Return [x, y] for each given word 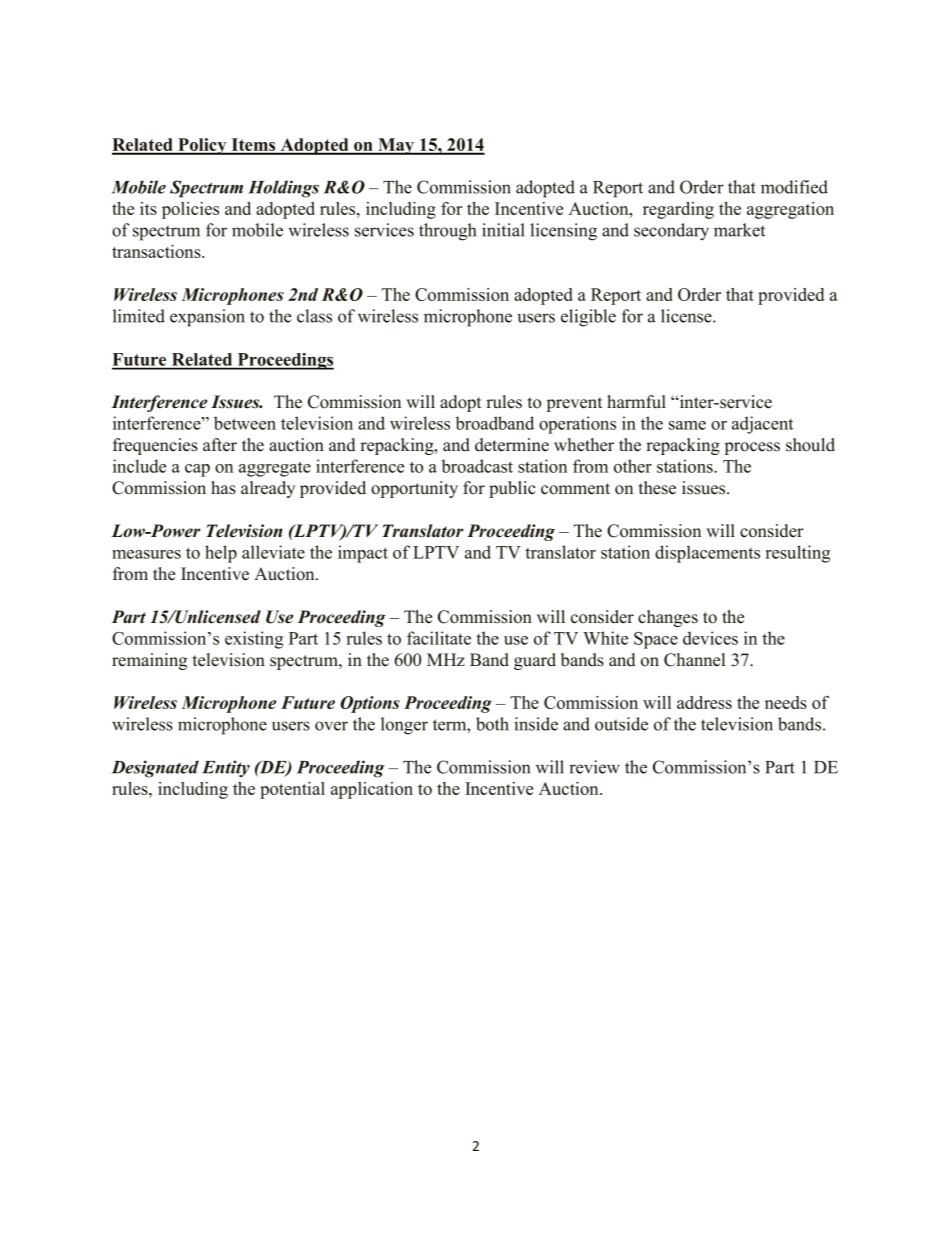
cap [197, 470]
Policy [202, 146]
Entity [226, 769]
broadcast [477, 466]
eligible [588, 318]
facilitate [439, 638]
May [396, 146]
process [752, 448]
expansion [207, 318]
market [739, 230]
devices [710, 638]
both [492, 724]
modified [794, 187]
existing [254, 640]
